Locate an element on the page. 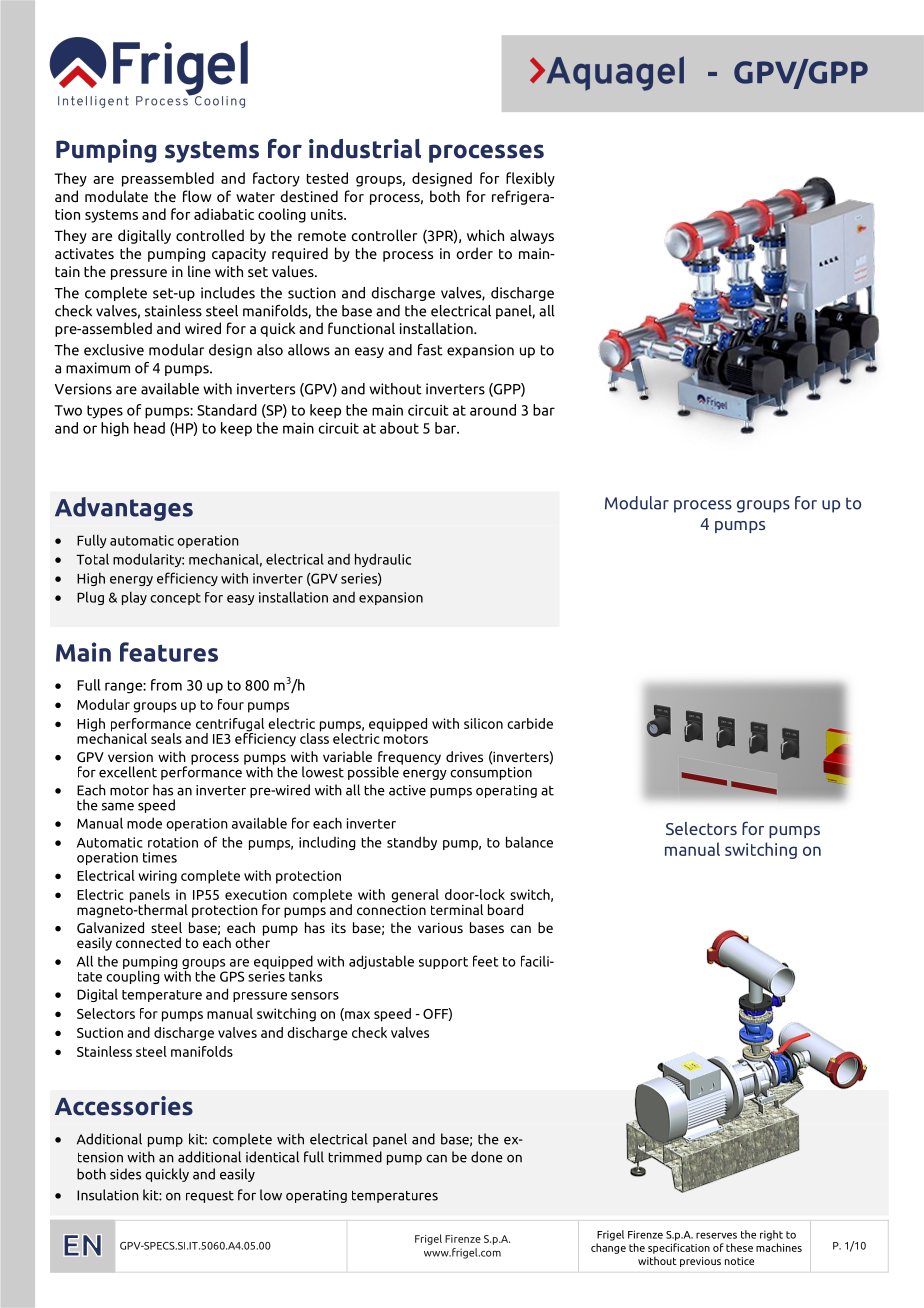 Image resolution: width=924 pixels, height=1308 pixels. industrial is located at coordinates (365, 149).
